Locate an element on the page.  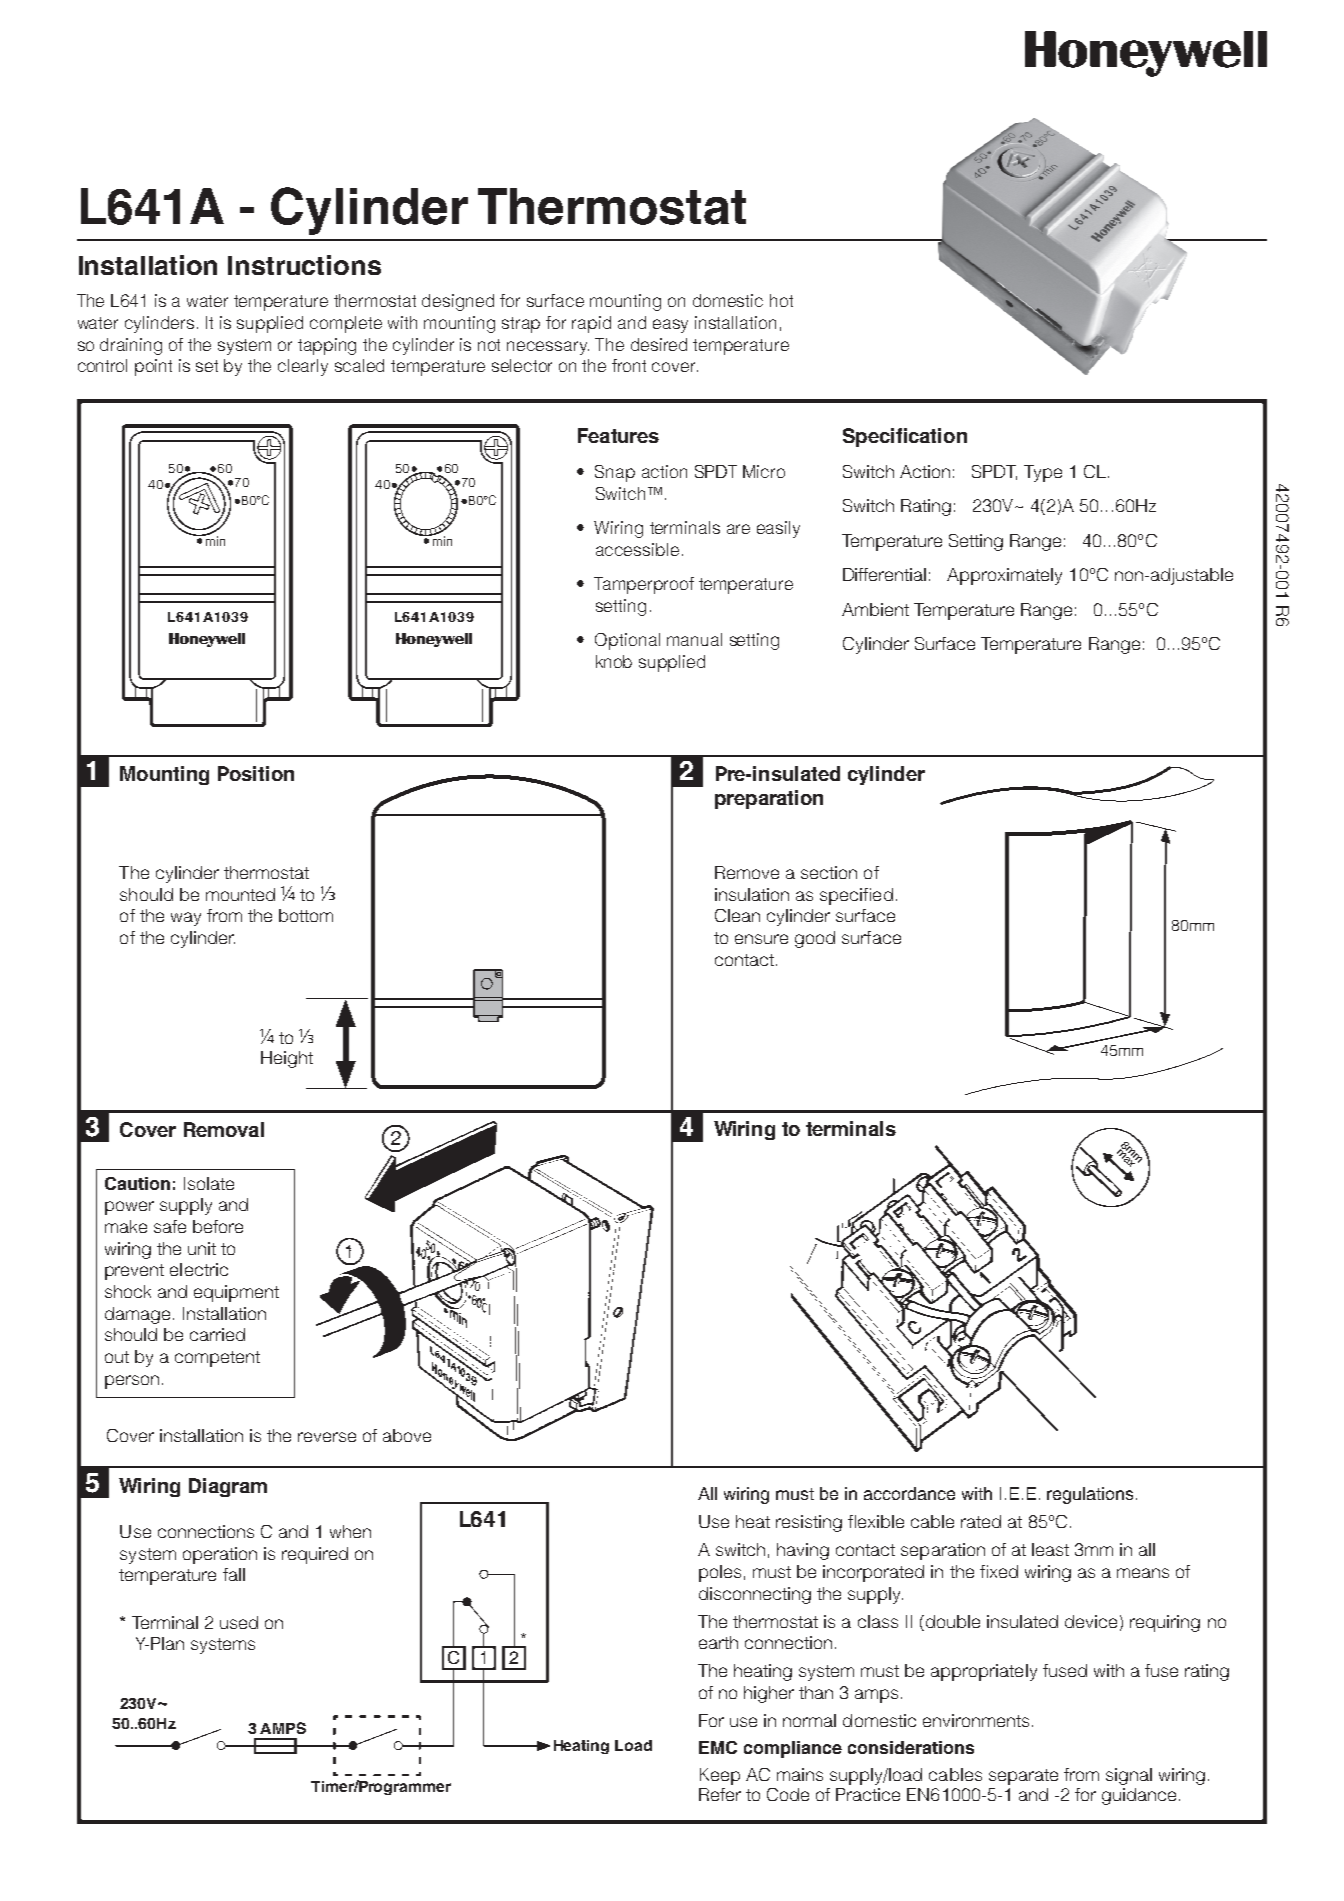
Specification is located at coordinates (905, 437).
